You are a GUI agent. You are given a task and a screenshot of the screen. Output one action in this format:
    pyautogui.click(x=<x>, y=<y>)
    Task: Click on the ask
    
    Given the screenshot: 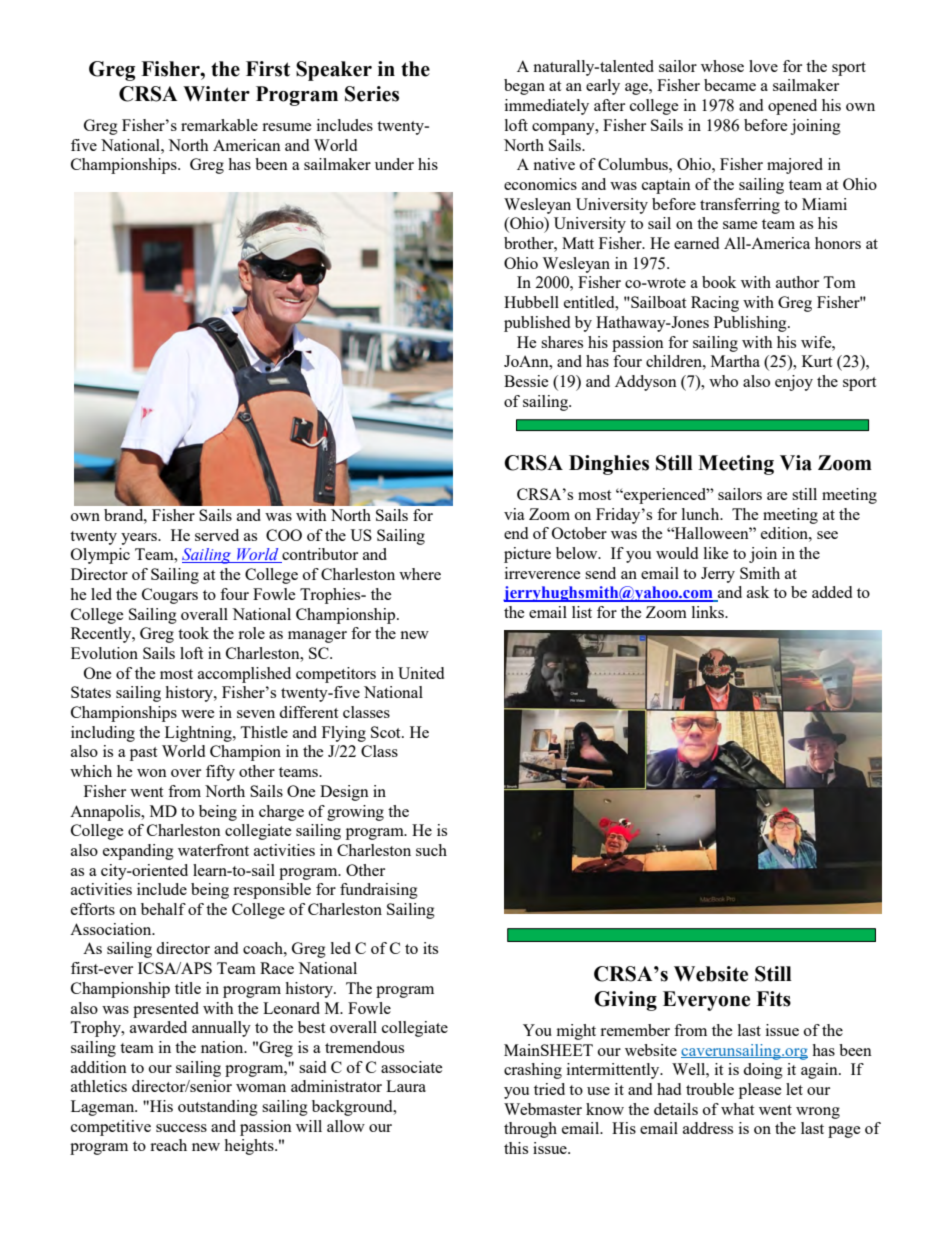 What is the action you would take?
    pyautogui.click(x=758, y=592)
